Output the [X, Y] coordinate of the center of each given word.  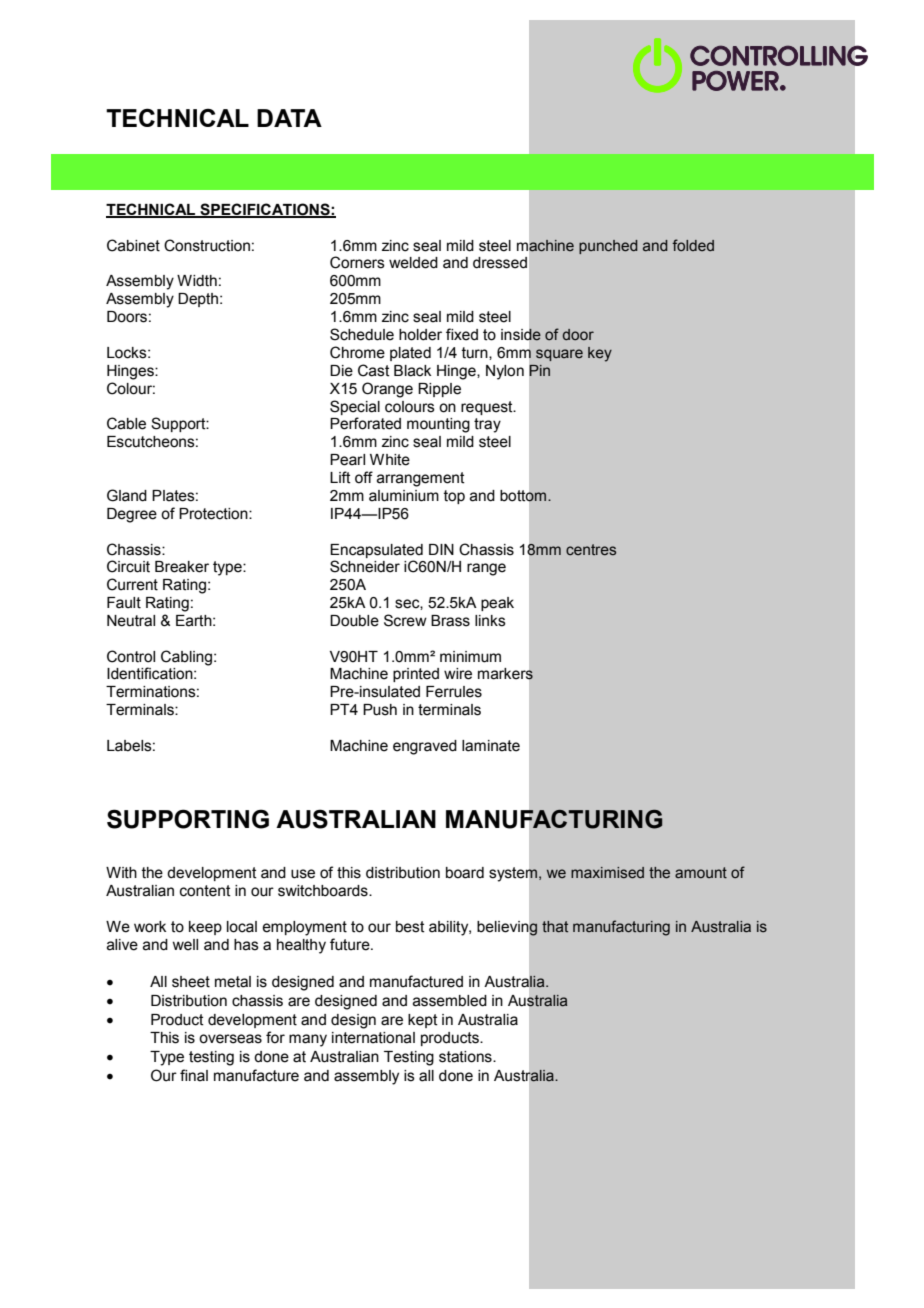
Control [131, 656]
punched [608, 247]
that [555, 926]
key [600, 354]
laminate [491, 746]
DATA [289, 118]
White [390, 460]
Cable [126, 423]
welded [413, 263]
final [194, 1075]
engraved [425, 747]
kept [423, 1021]
